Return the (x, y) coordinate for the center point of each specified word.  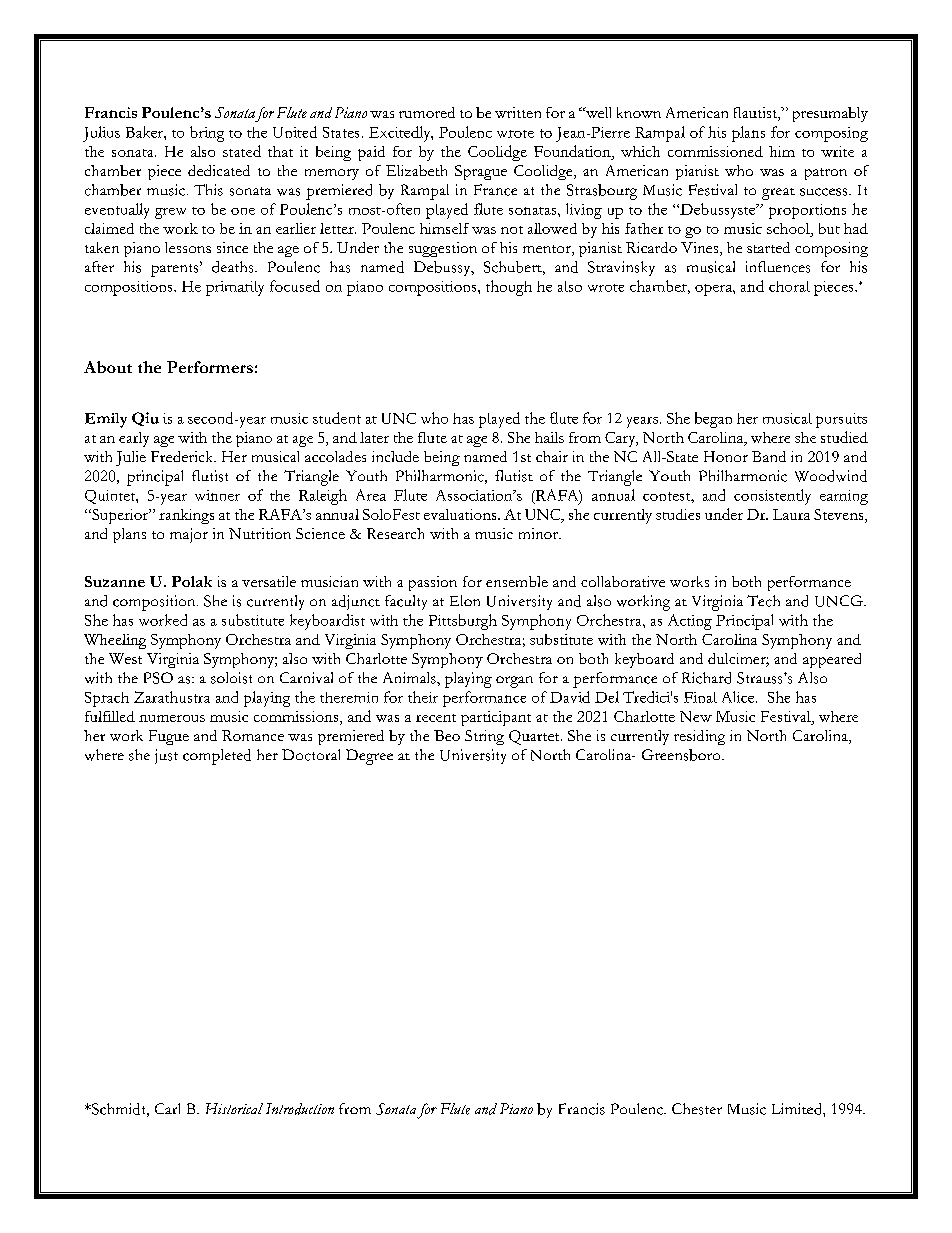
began (713, 420)
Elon (465, 600)
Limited (798, 1109)
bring (207, 134)
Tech (763, 601)
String (484, 737)
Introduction (300, 1109)
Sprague (481, 172)
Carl (167, 1108)
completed (217, 757)
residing (699, 737)
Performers (210, 367)
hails (549, 437)
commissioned (715, 151)
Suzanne (115, 581)
